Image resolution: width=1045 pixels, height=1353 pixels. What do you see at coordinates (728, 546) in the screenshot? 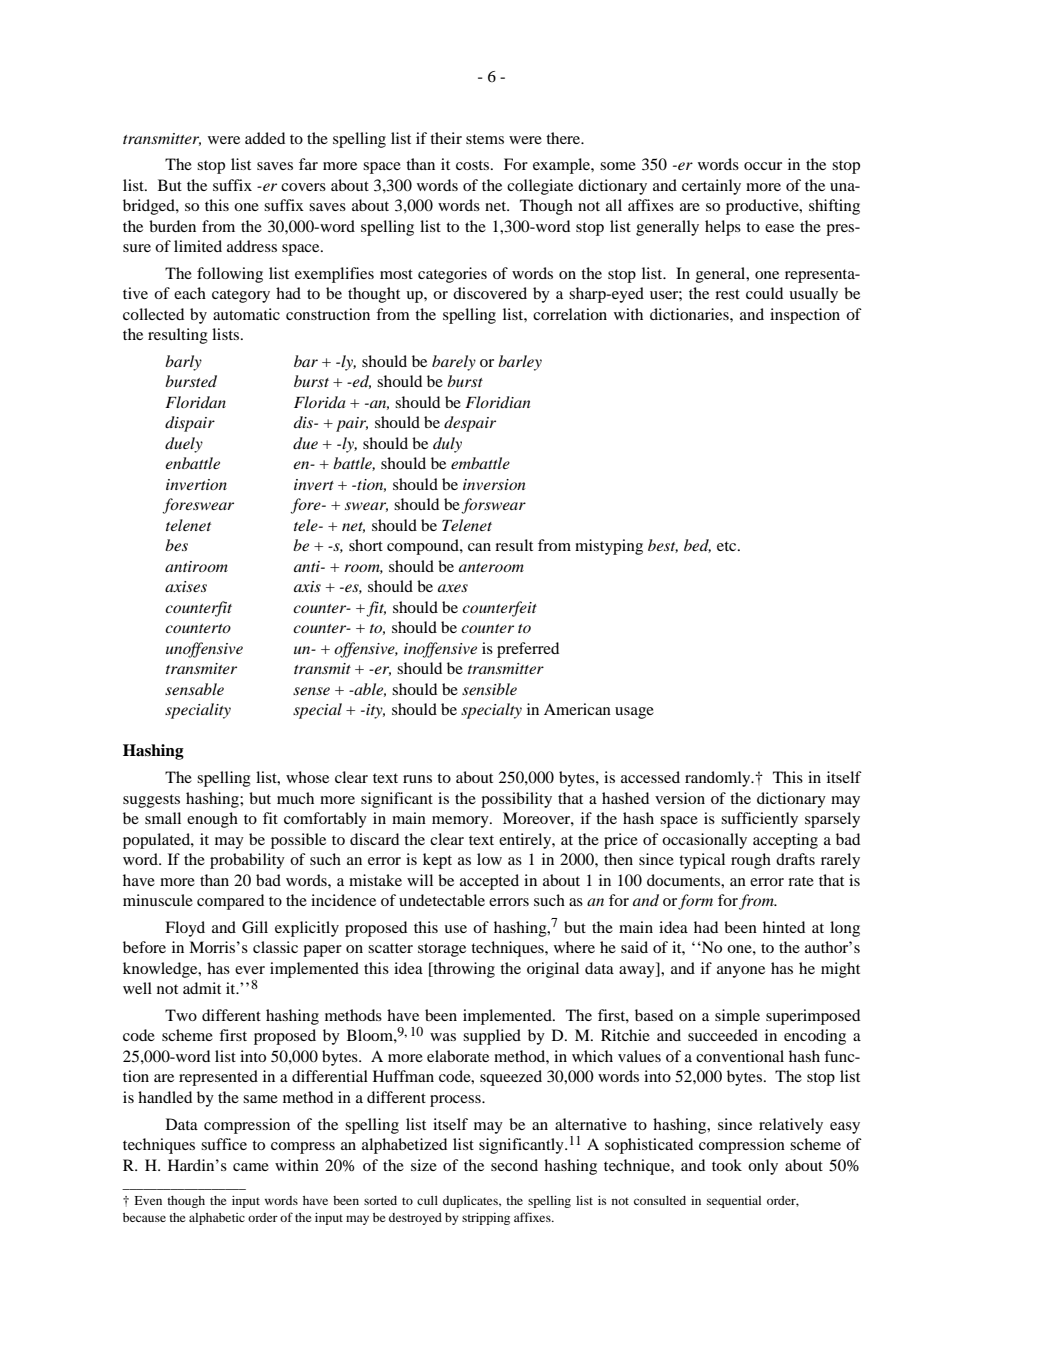
I see `etc` at bounding box center [728, 546].
